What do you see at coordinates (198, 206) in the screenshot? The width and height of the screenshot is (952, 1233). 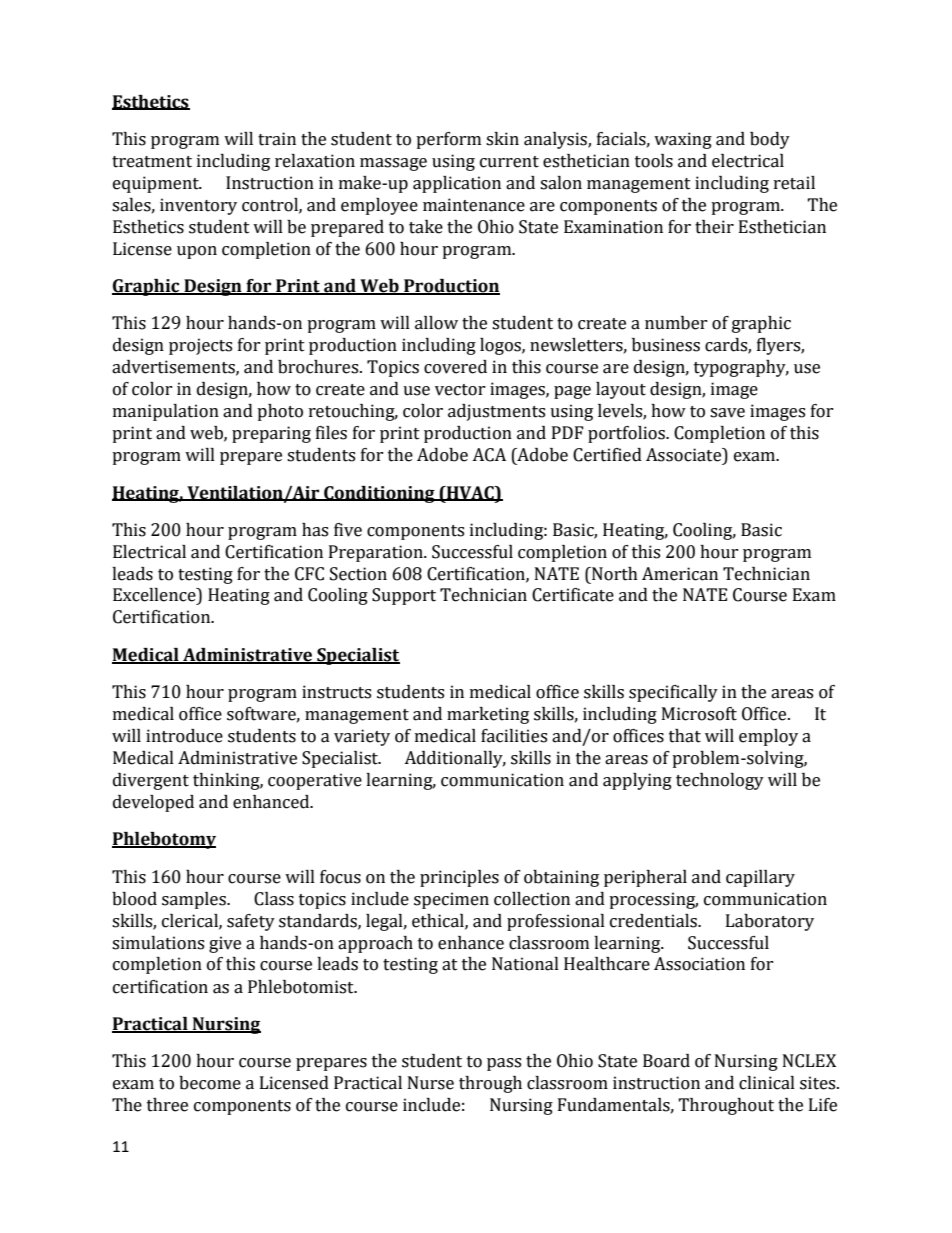 I see `inventory` at bounding box center [198, 206].
